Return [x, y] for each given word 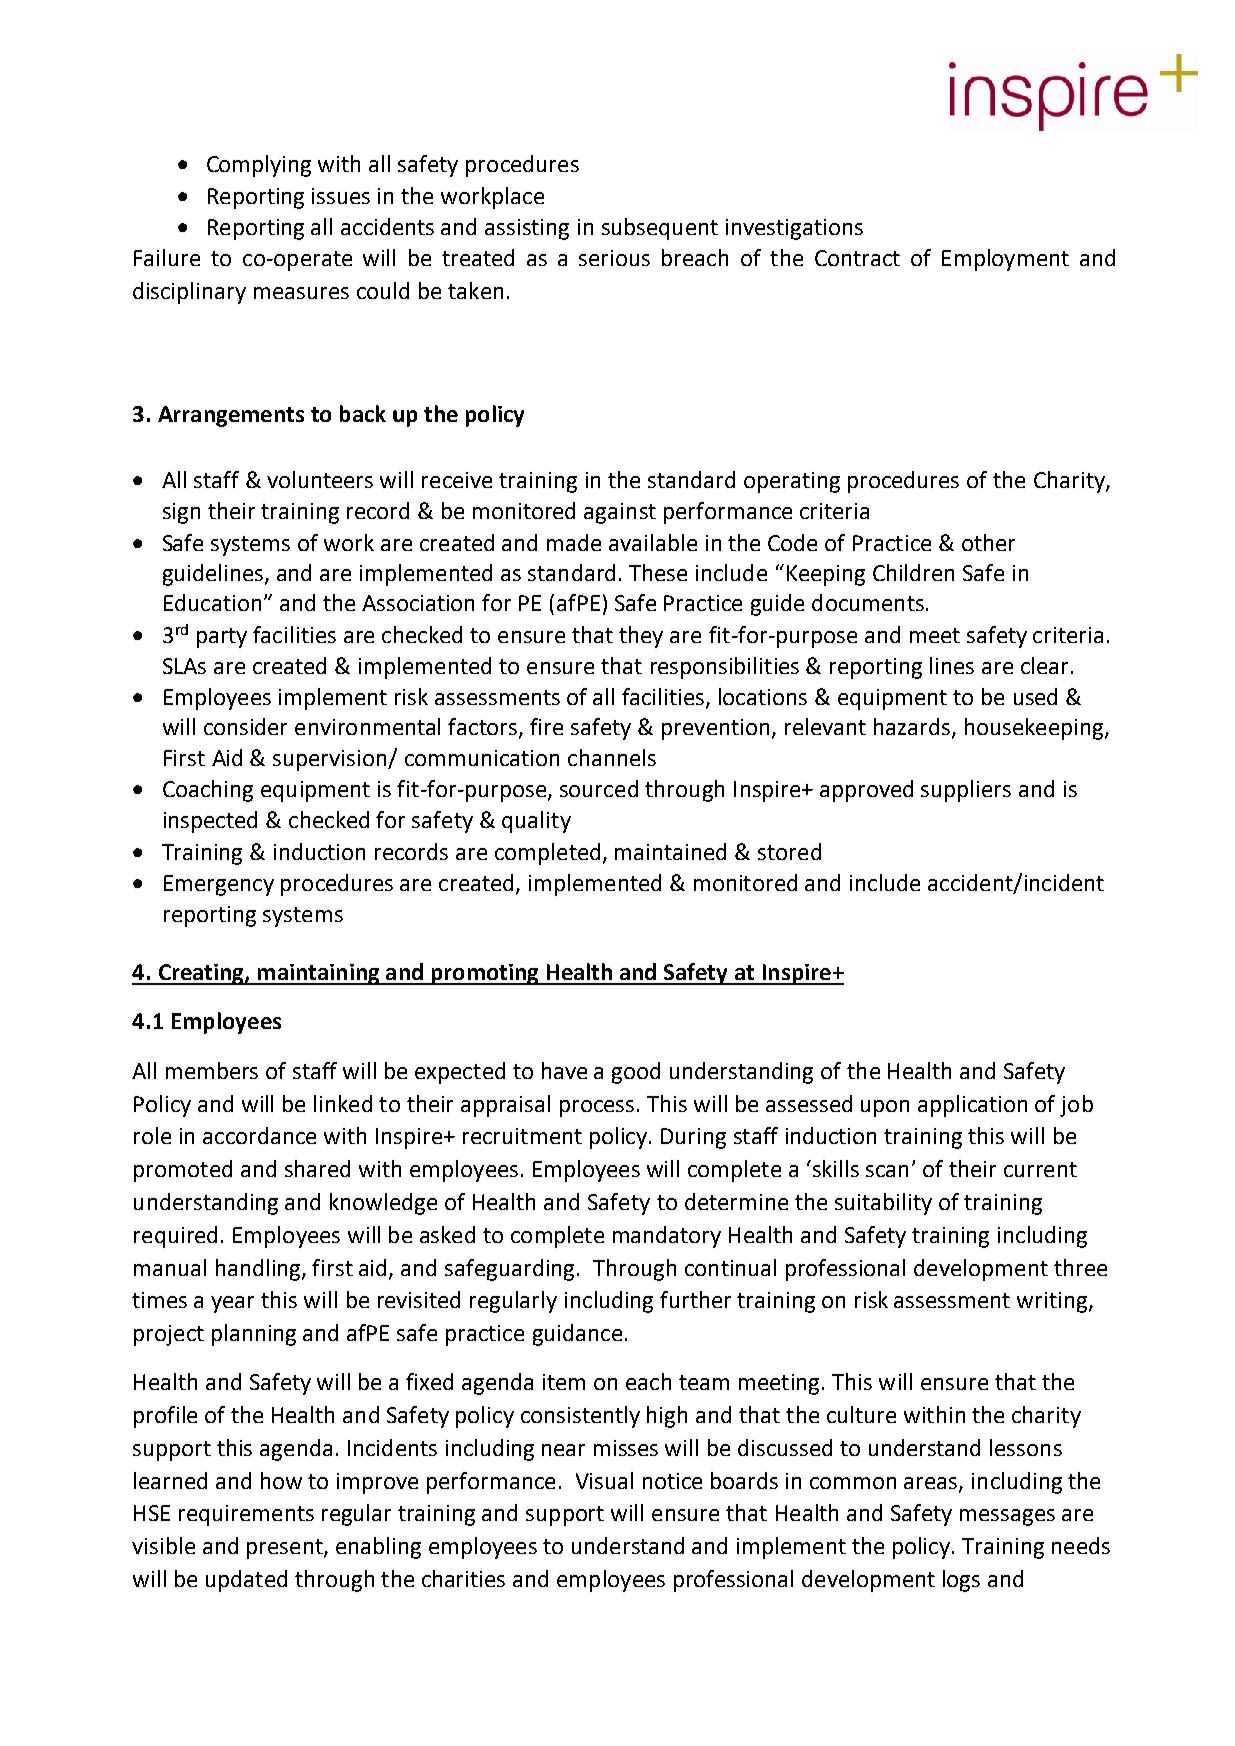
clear [1044, 665]
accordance [259, 1135]
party [222, 638]
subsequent [660, 229]
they [641, 637]
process [597, 1108]
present [286, 1549]
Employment [1005, 260]
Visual [604, 1480]
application [972, 1106]
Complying [259, 166]
